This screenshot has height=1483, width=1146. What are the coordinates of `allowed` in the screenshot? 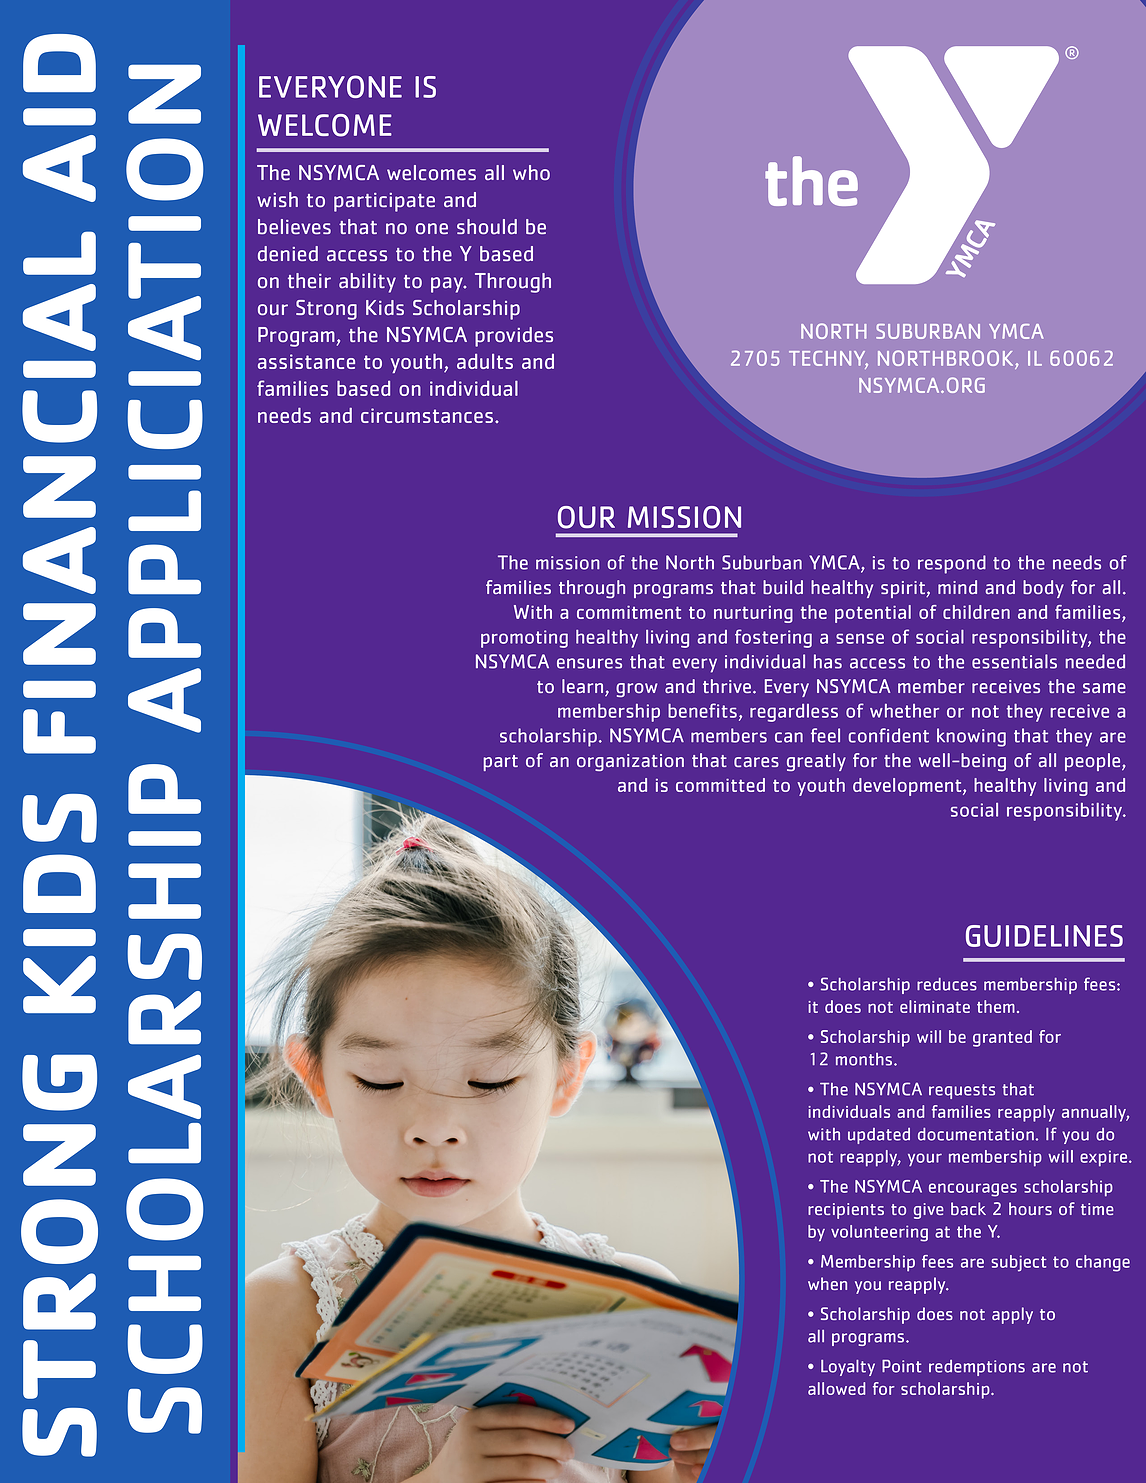 It's located at (836, 1388).
